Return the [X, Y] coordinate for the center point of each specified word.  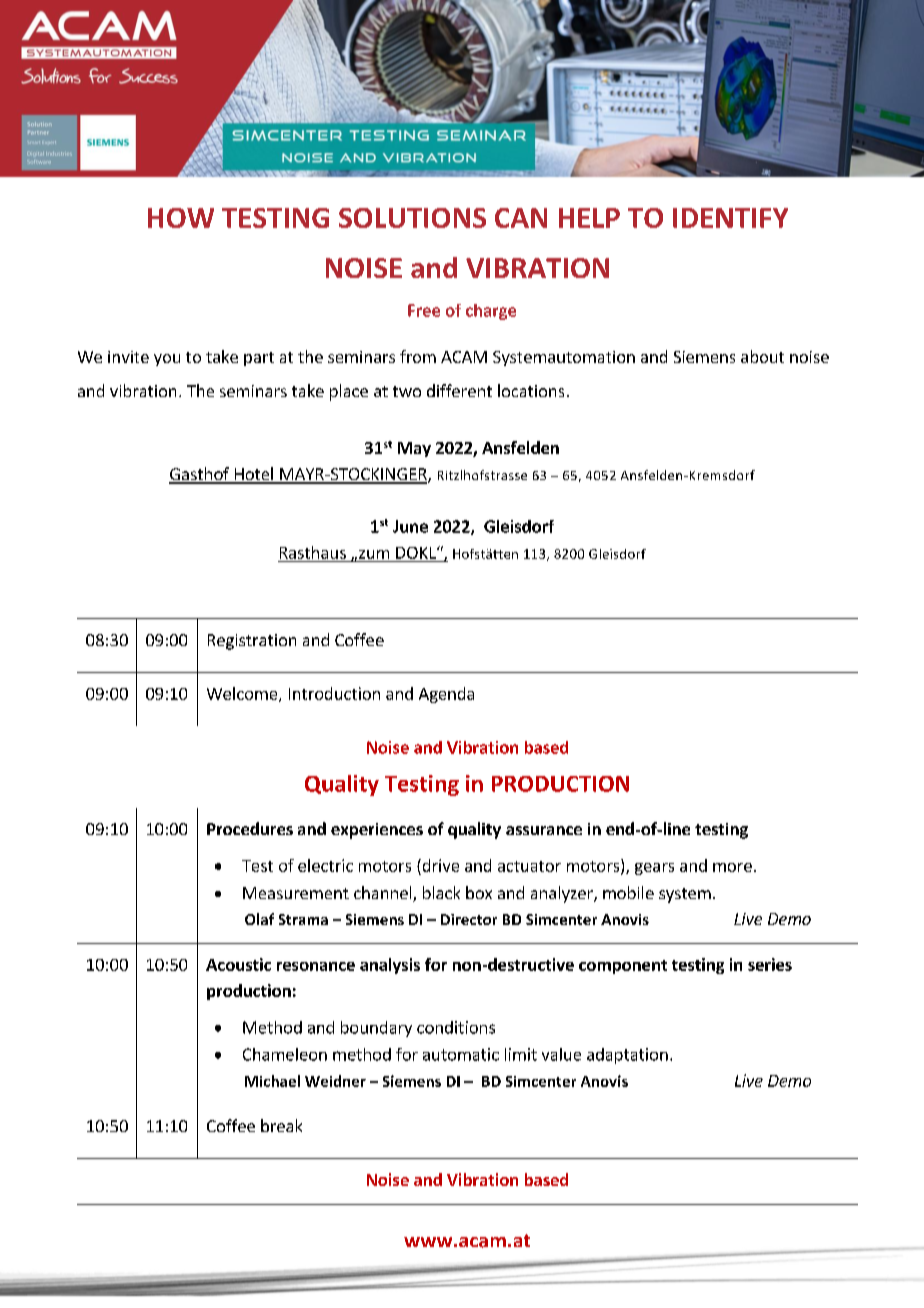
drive [439, 865]
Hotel [253, 475]
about [762, 356]
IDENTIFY [730, 218]
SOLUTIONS [412, 218]
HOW [181, 218]
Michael [272, 1081]
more [732, 867]
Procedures [250, 828]
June [410, 526]
